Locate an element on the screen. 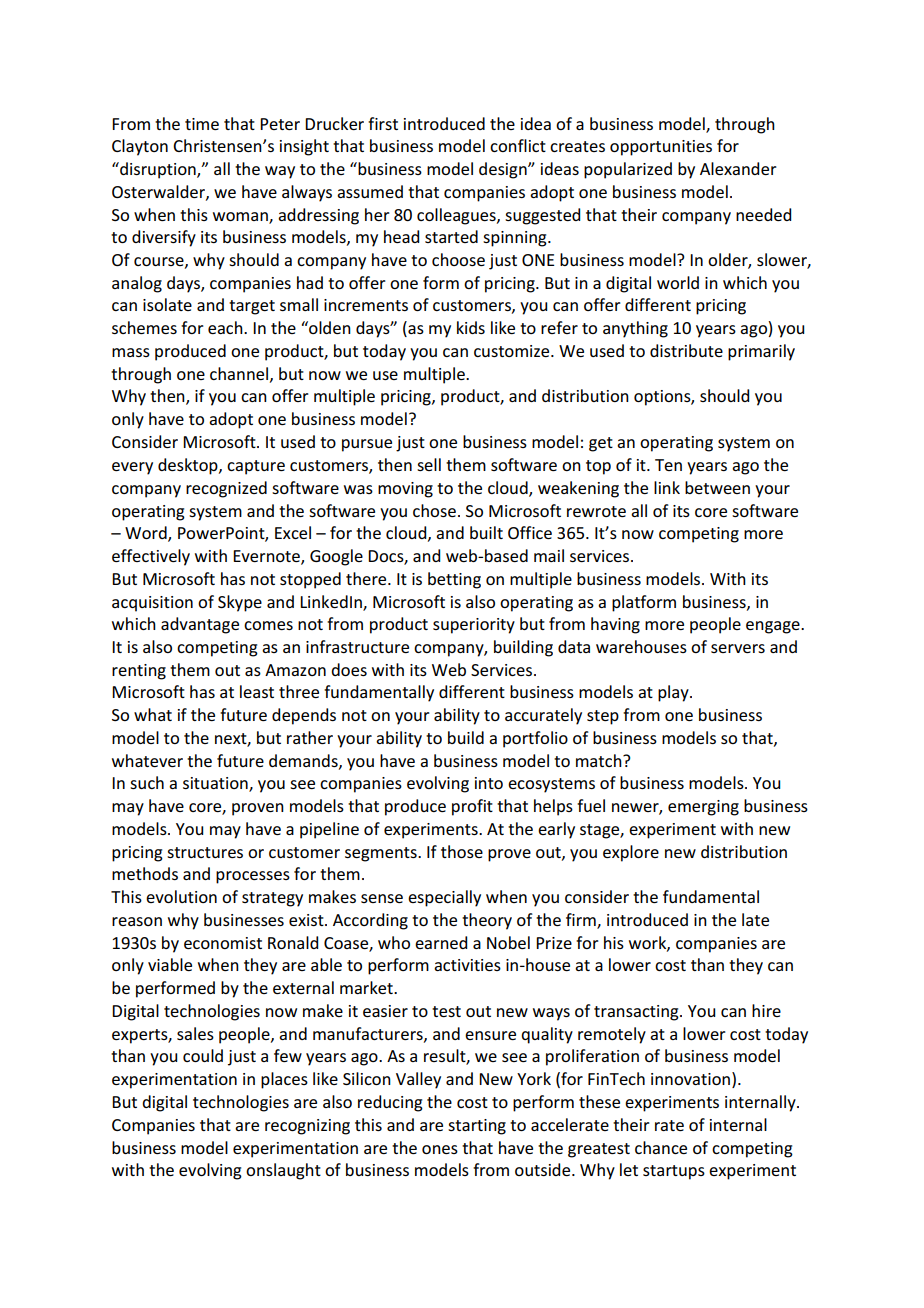 Image resolution: width=924 pixels, height=1308 pixels. chance is located at coordinates (661, 1147).
